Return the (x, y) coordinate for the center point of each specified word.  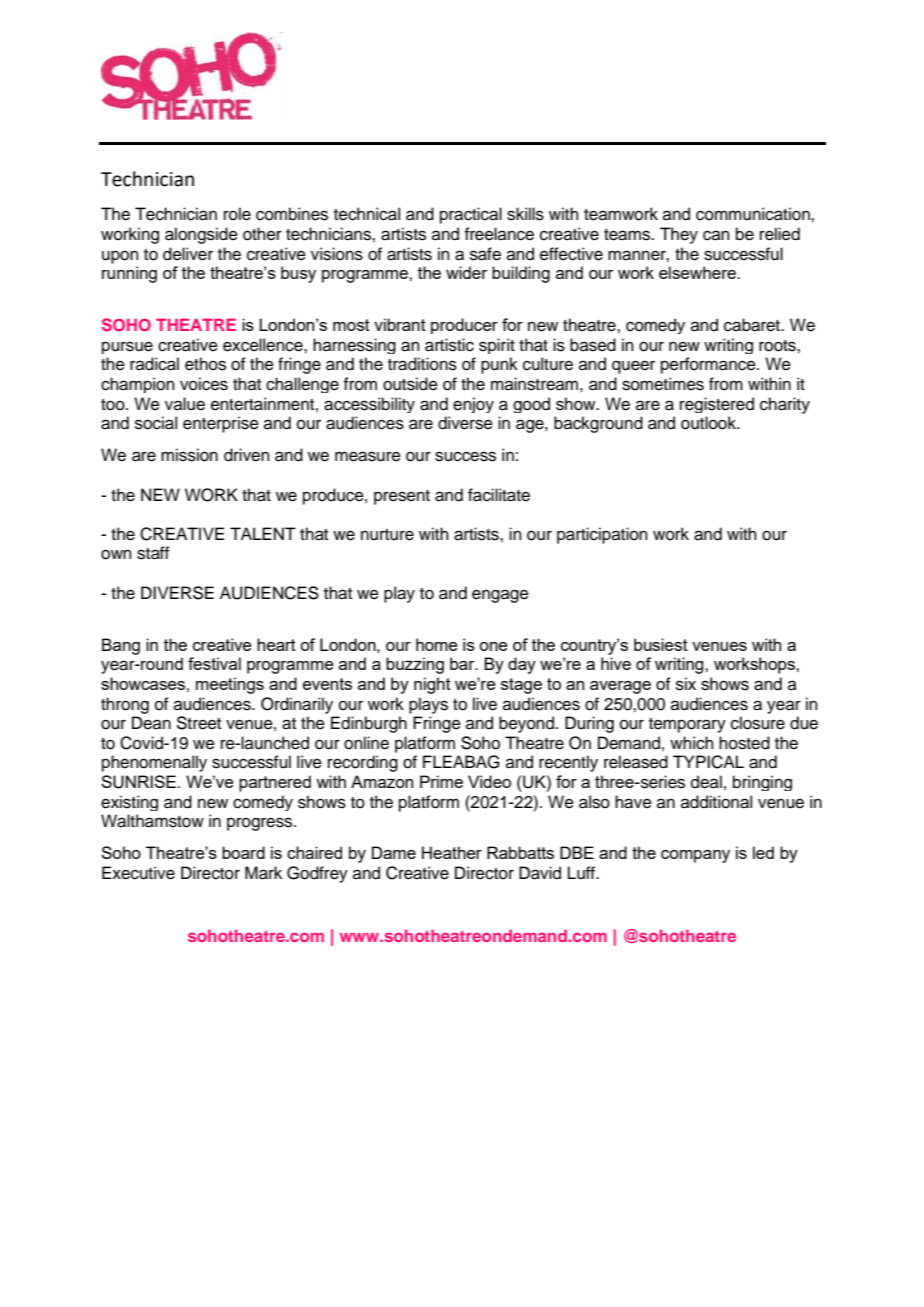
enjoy (473, 405)
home (437, 644)
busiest (661, 644)
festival (214, 663)
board (243, 852)
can (716, 235)
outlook (710, 423)
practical (471, 215)
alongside (201, 235)
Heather (452, 852)
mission (189, 455)
